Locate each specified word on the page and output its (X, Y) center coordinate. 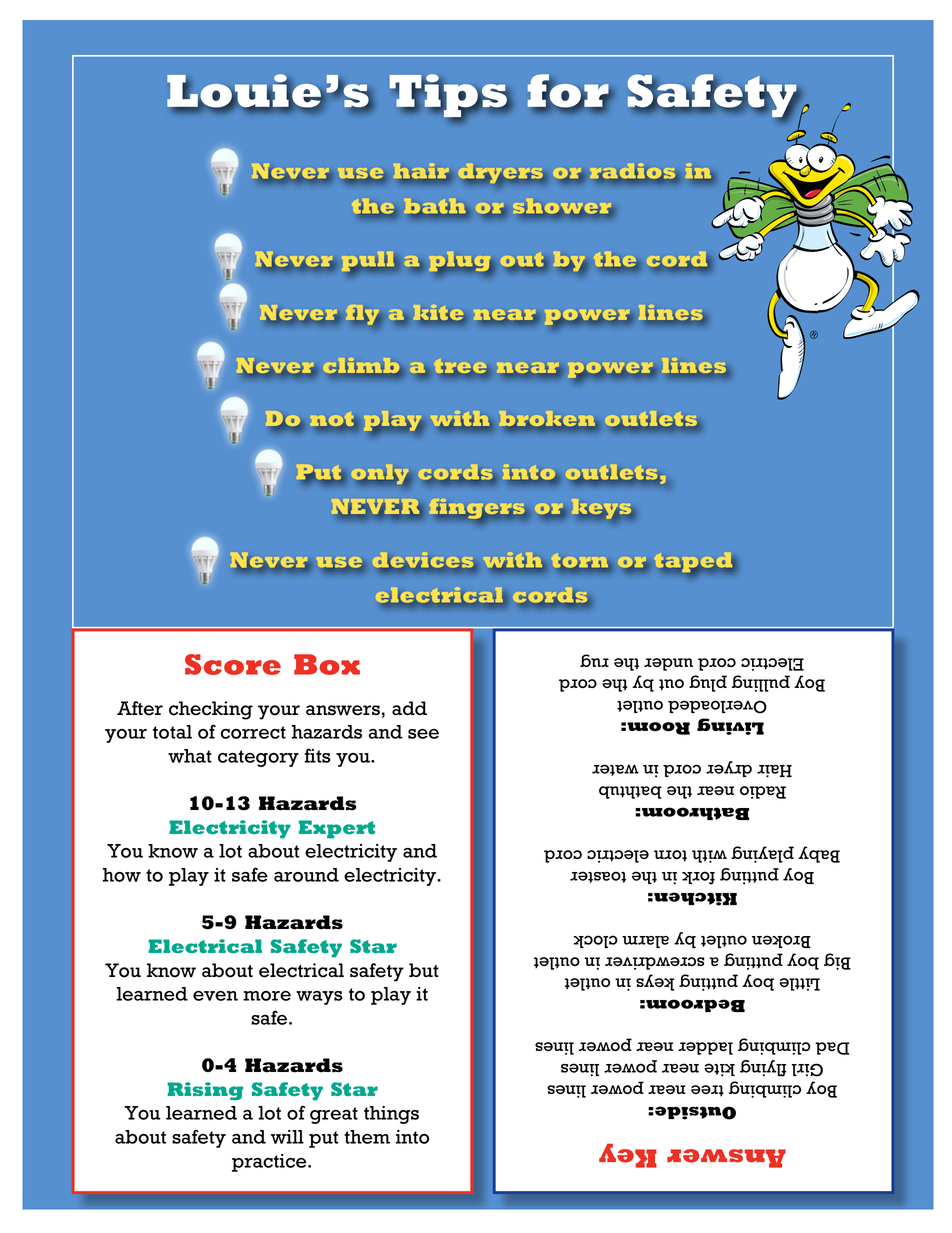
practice (270, 1163)
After (140, 708)
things (391, 1115)
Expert (337, 829)
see (423, 734)
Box (327, 664)
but (424, 970)
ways (319, 998)
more (267, 996)
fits (317, 755)
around (306, 875)
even (215, 996)
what (190, 756)
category (258, 758)
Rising (205, 1091)
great (334, 1115)
